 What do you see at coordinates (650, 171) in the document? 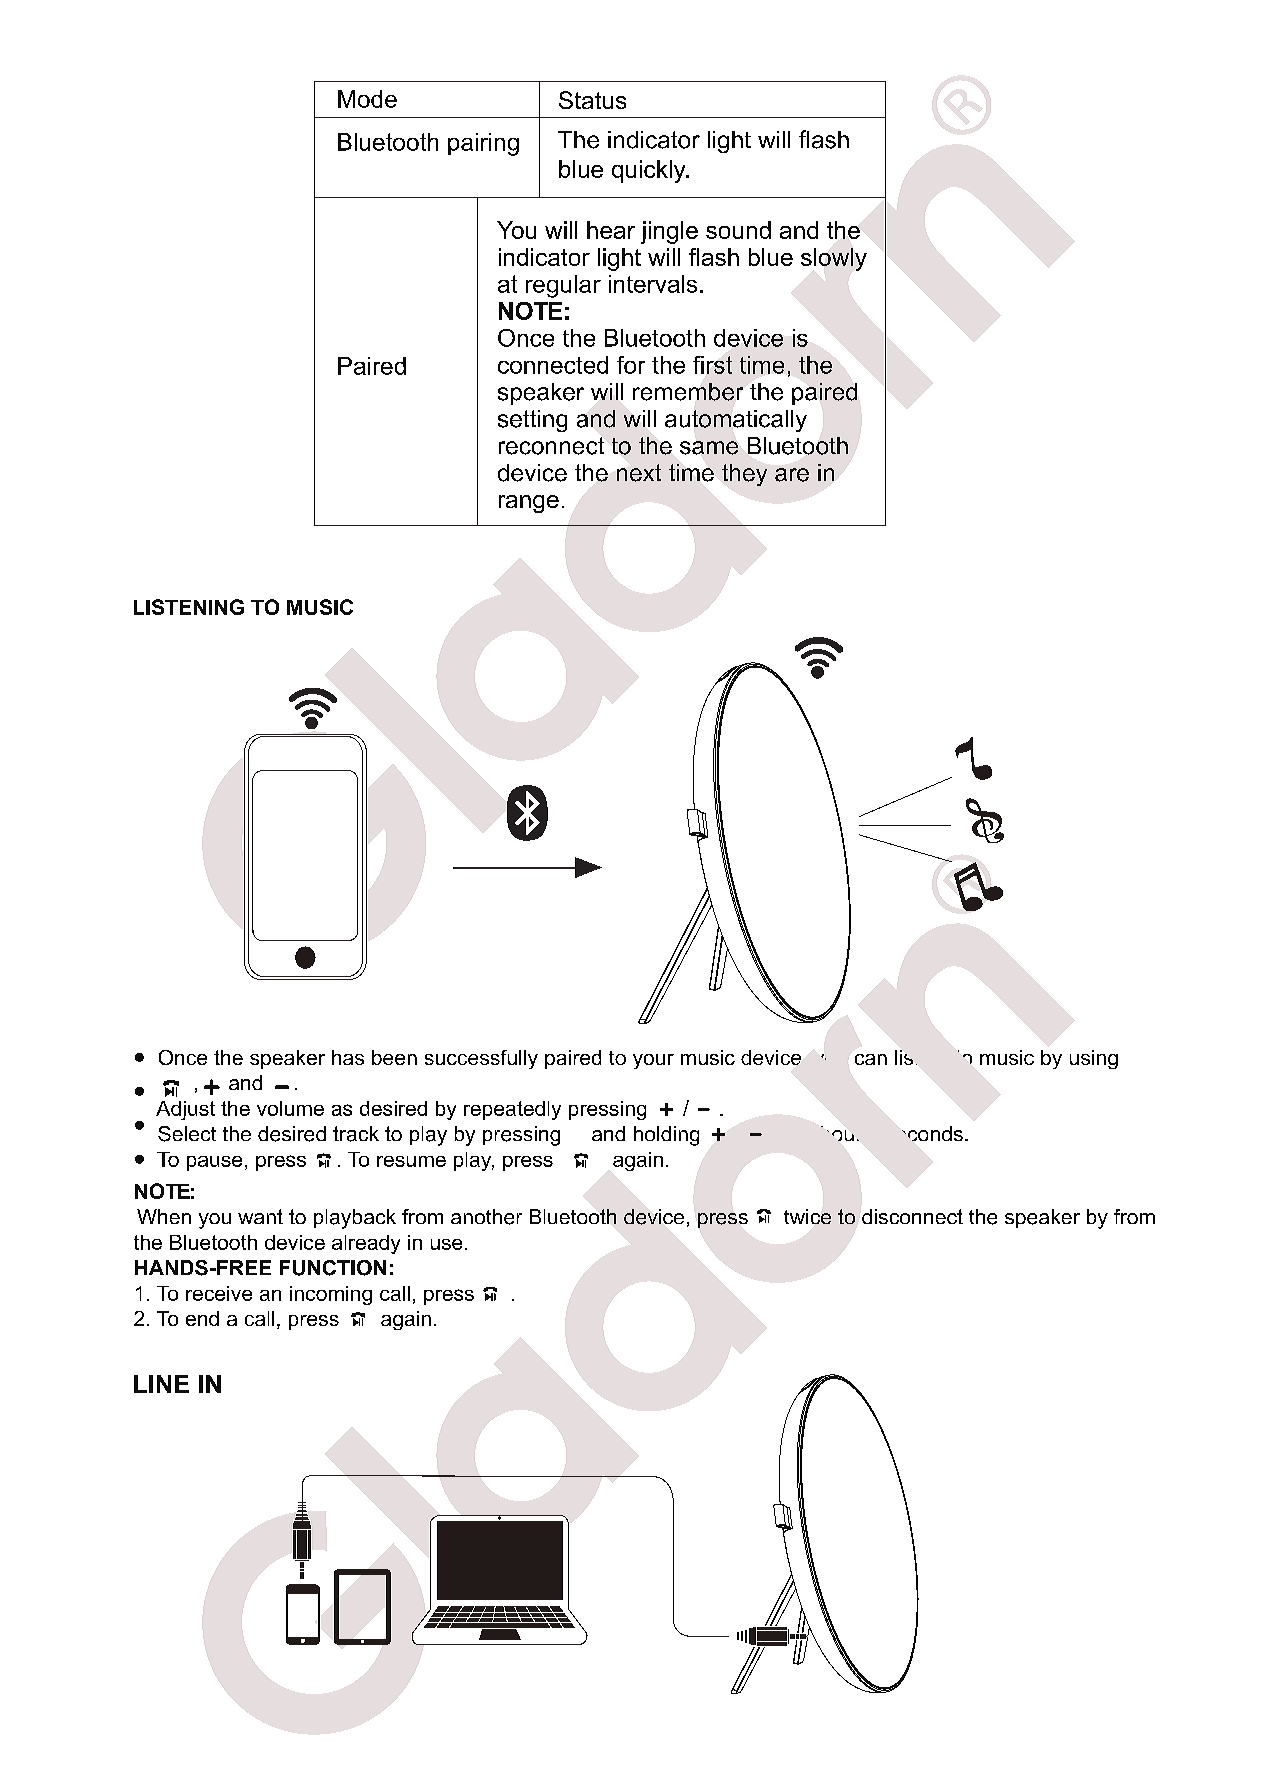
I see `quickly` at bounding box center [650, 171].
